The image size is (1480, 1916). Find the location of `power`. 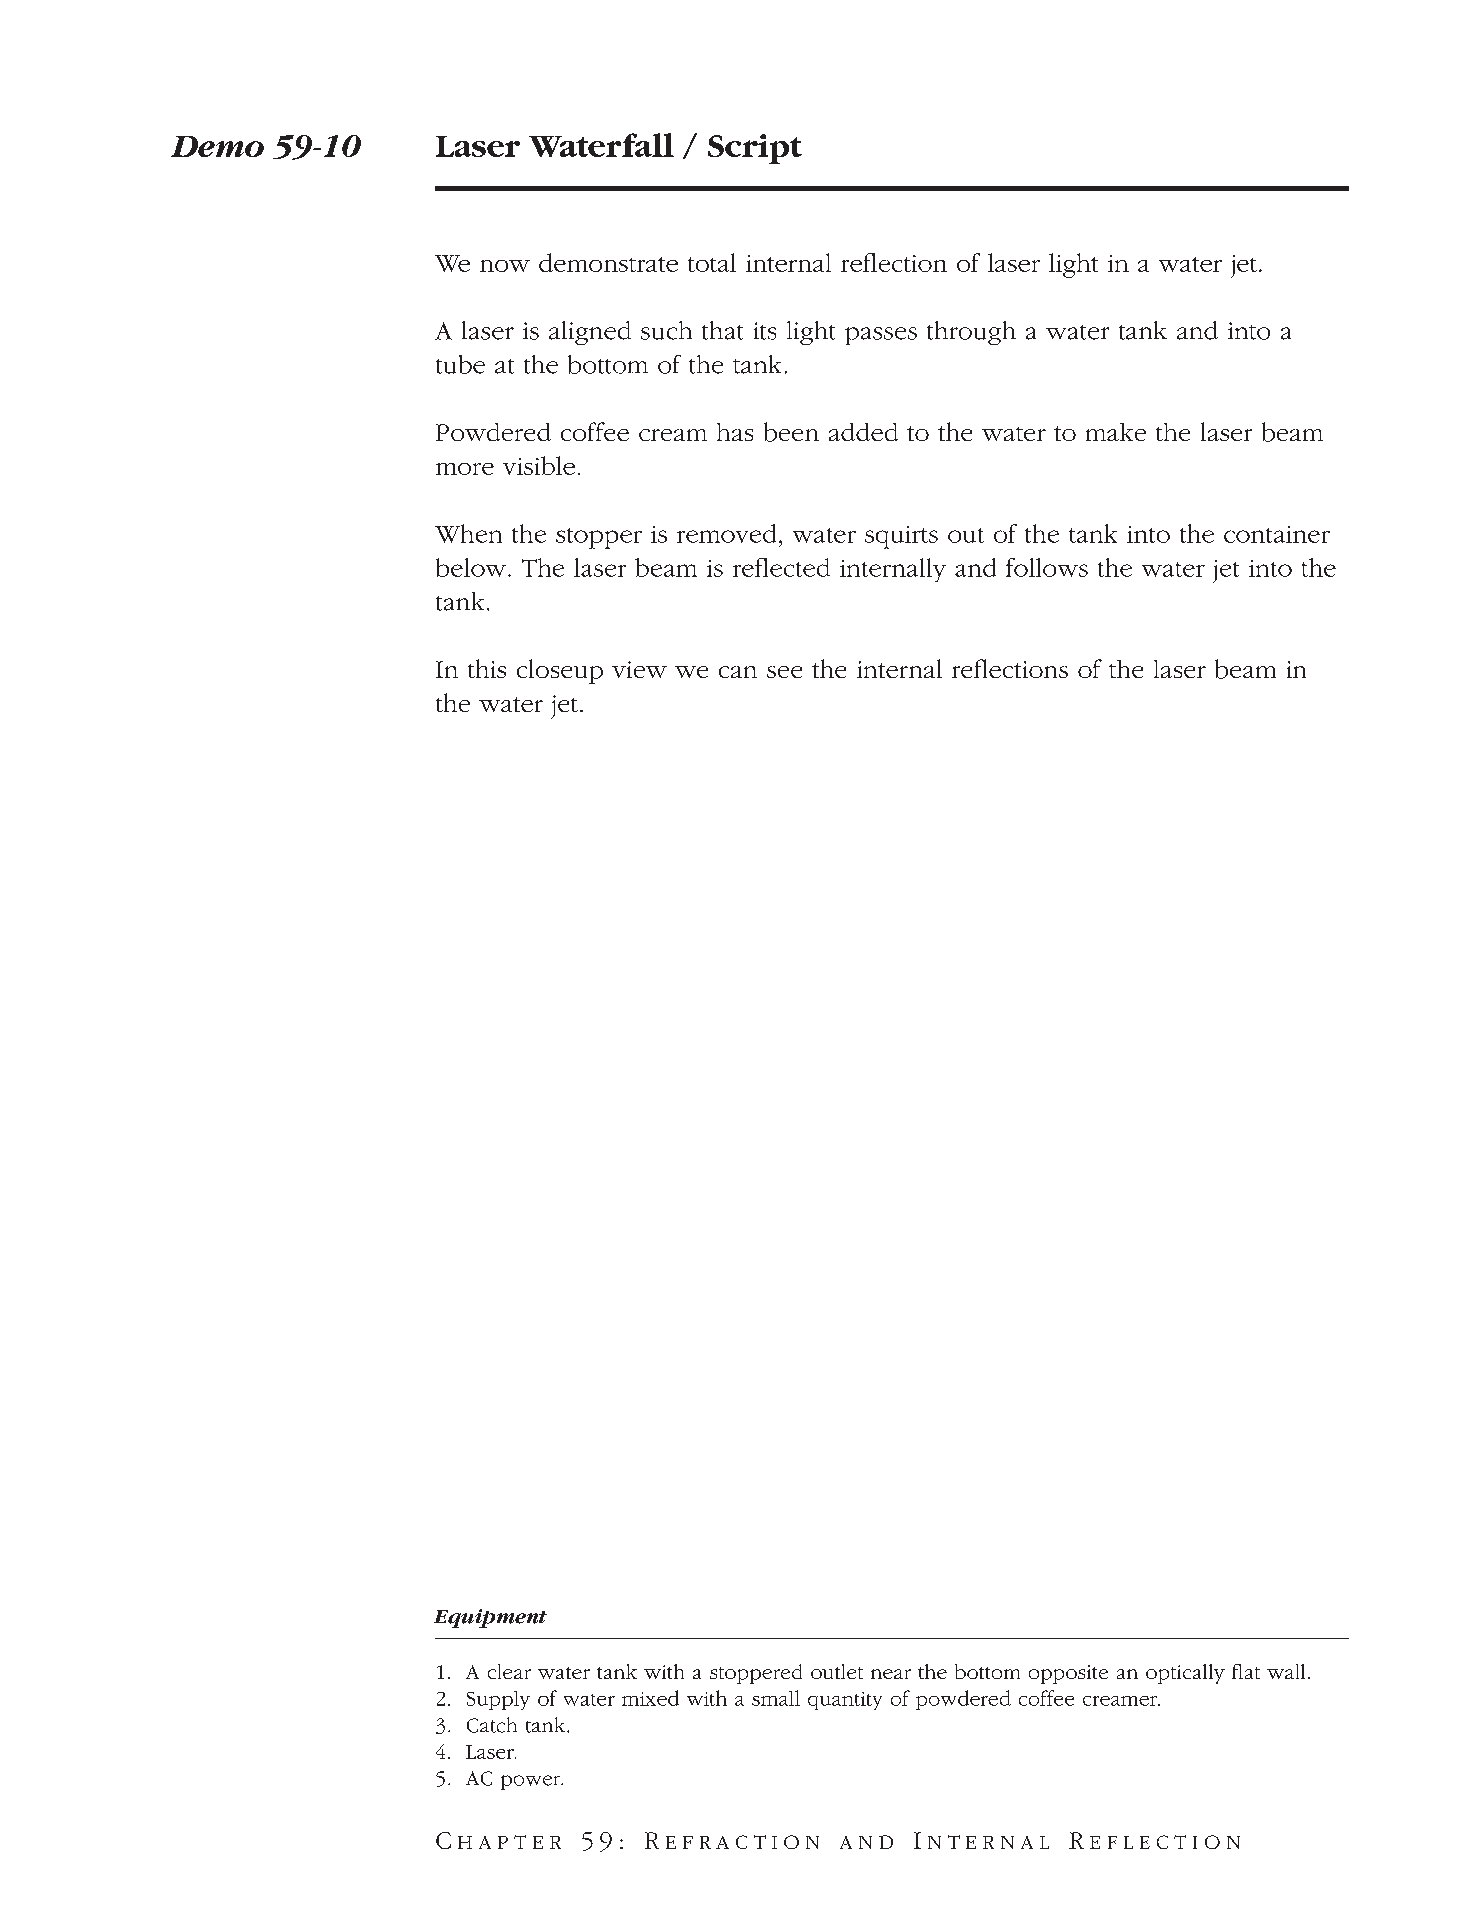

power is located at coordinates (532, 1782).
